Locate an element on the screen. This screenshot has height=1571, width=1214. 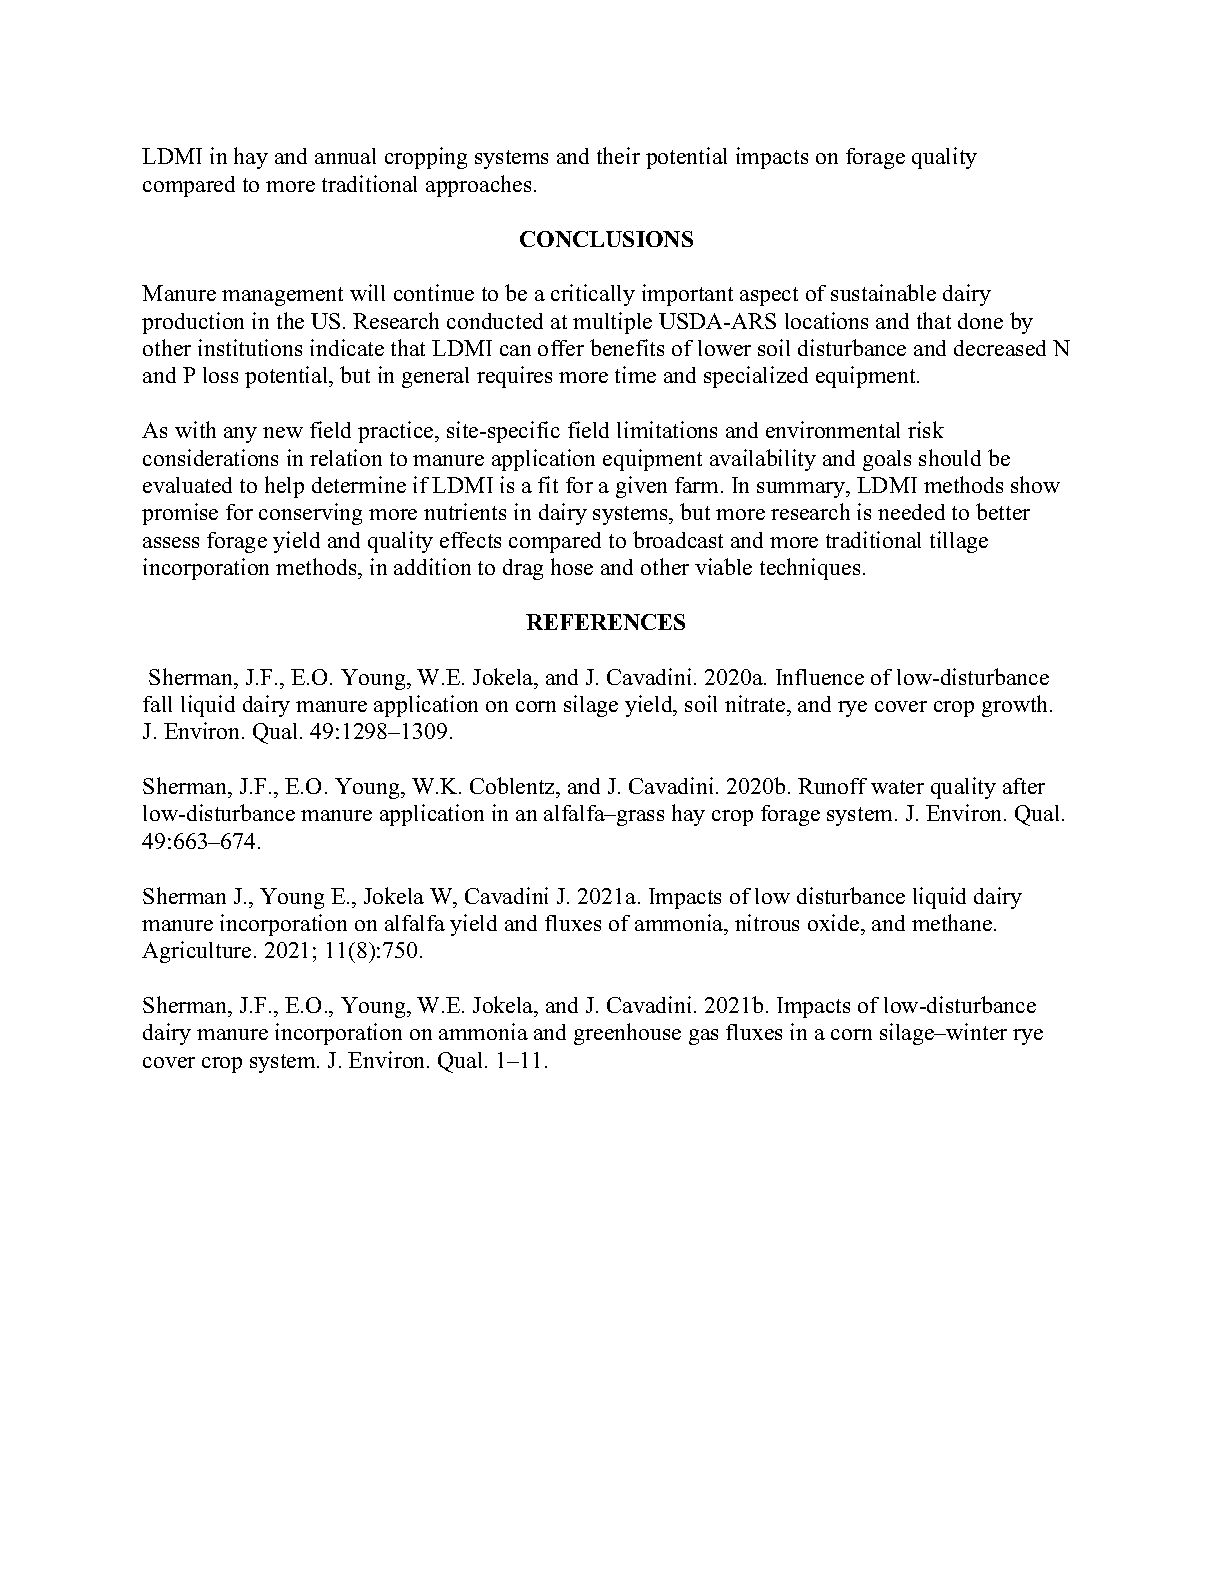
tillage is located at coordinates (959, 542).
